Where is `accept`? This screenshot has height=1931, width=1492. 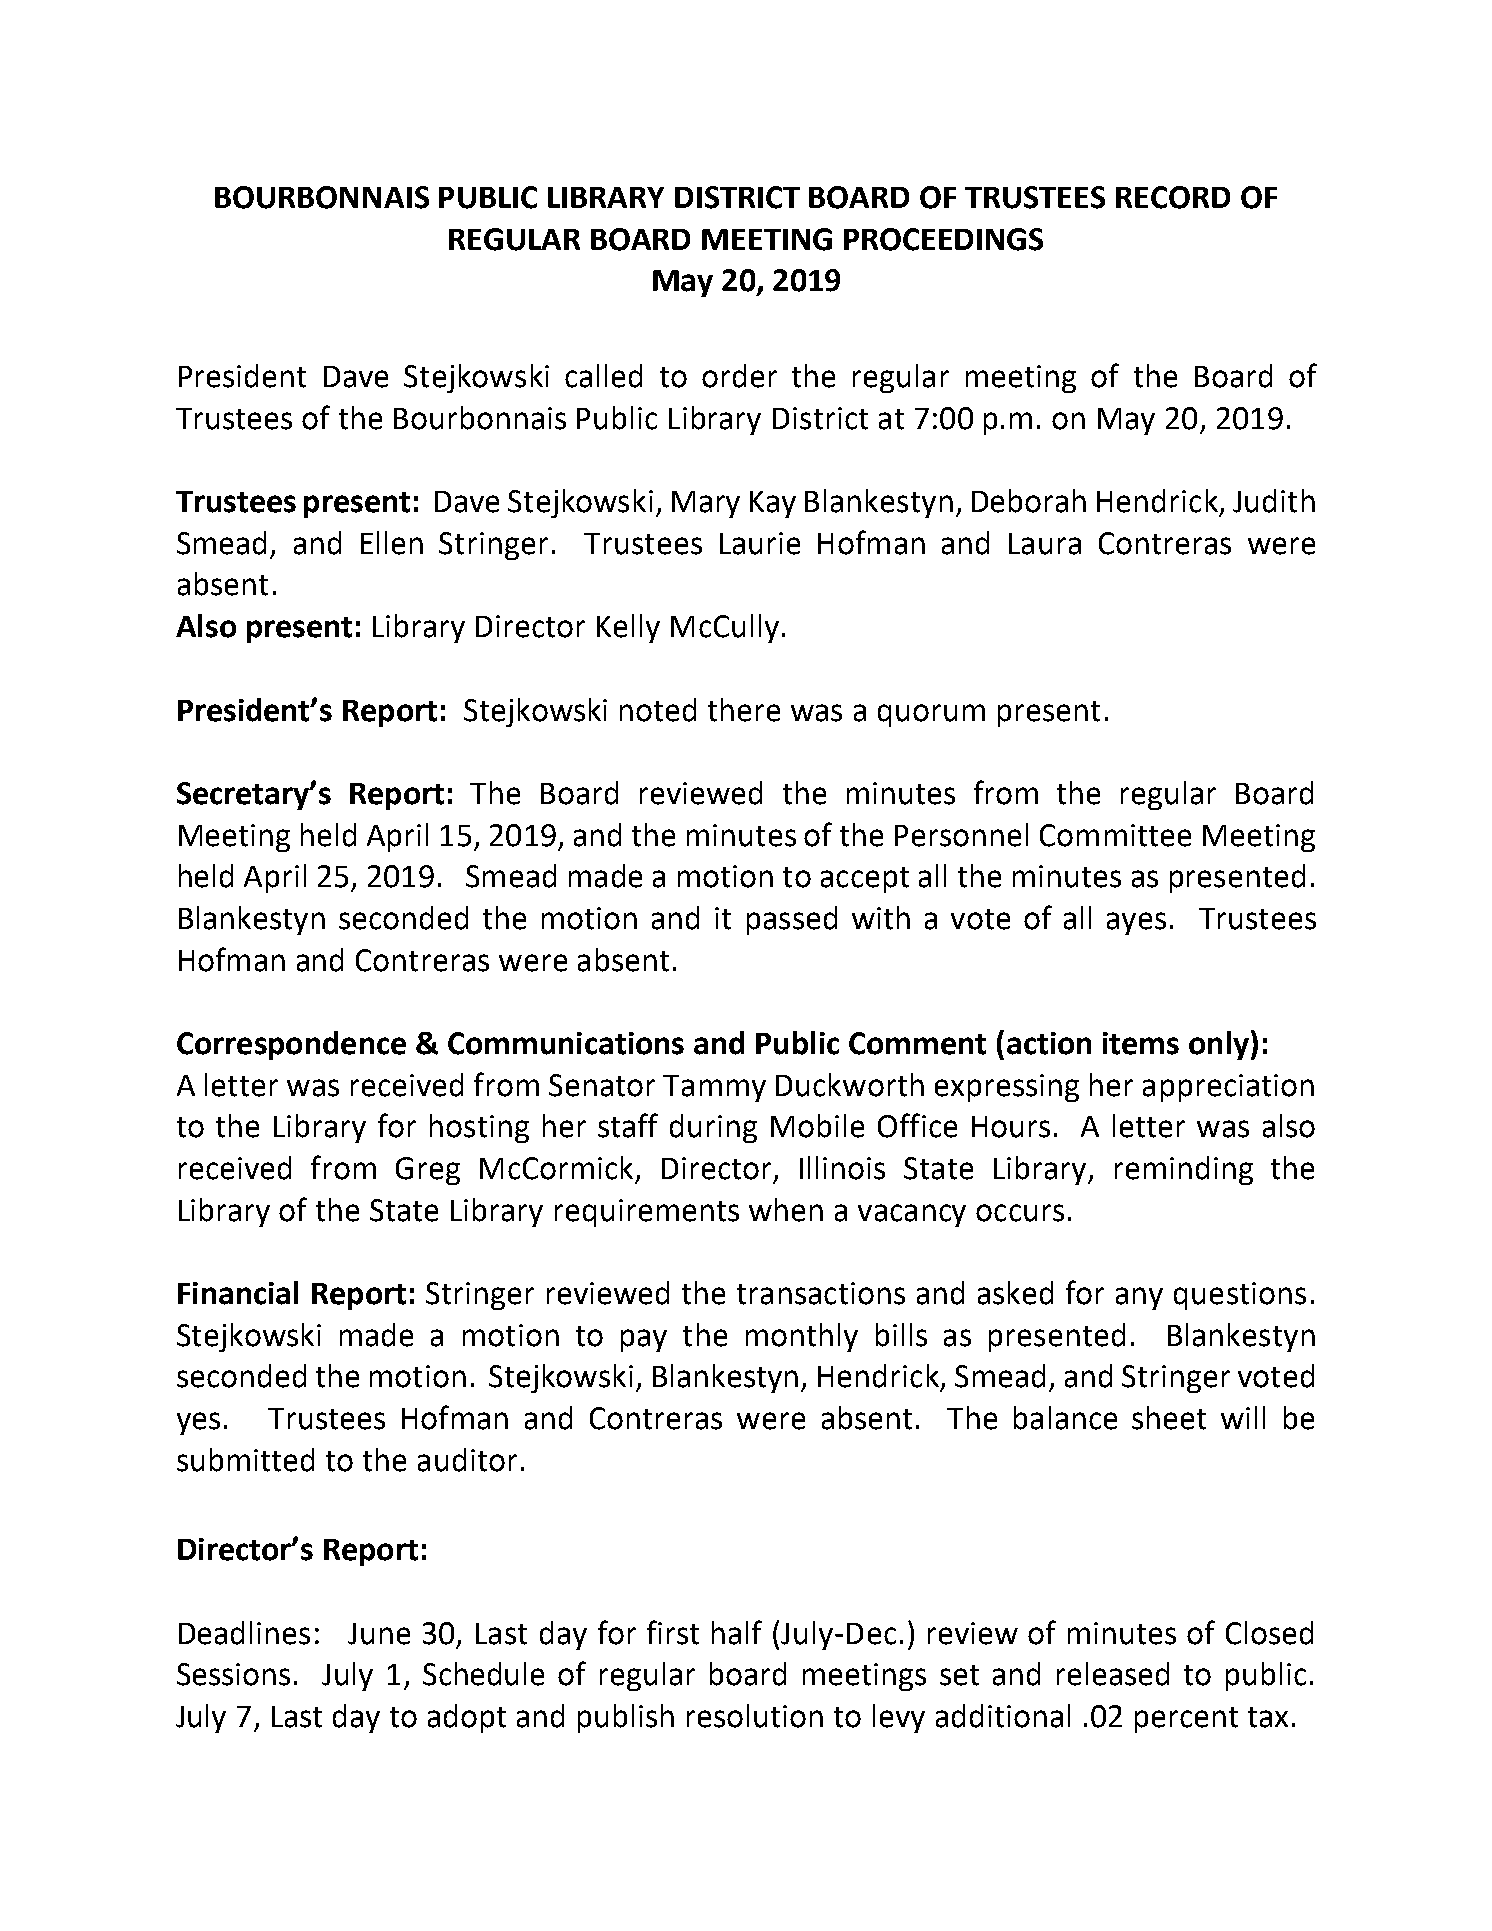
accept is located at coordinates (865, 880).
